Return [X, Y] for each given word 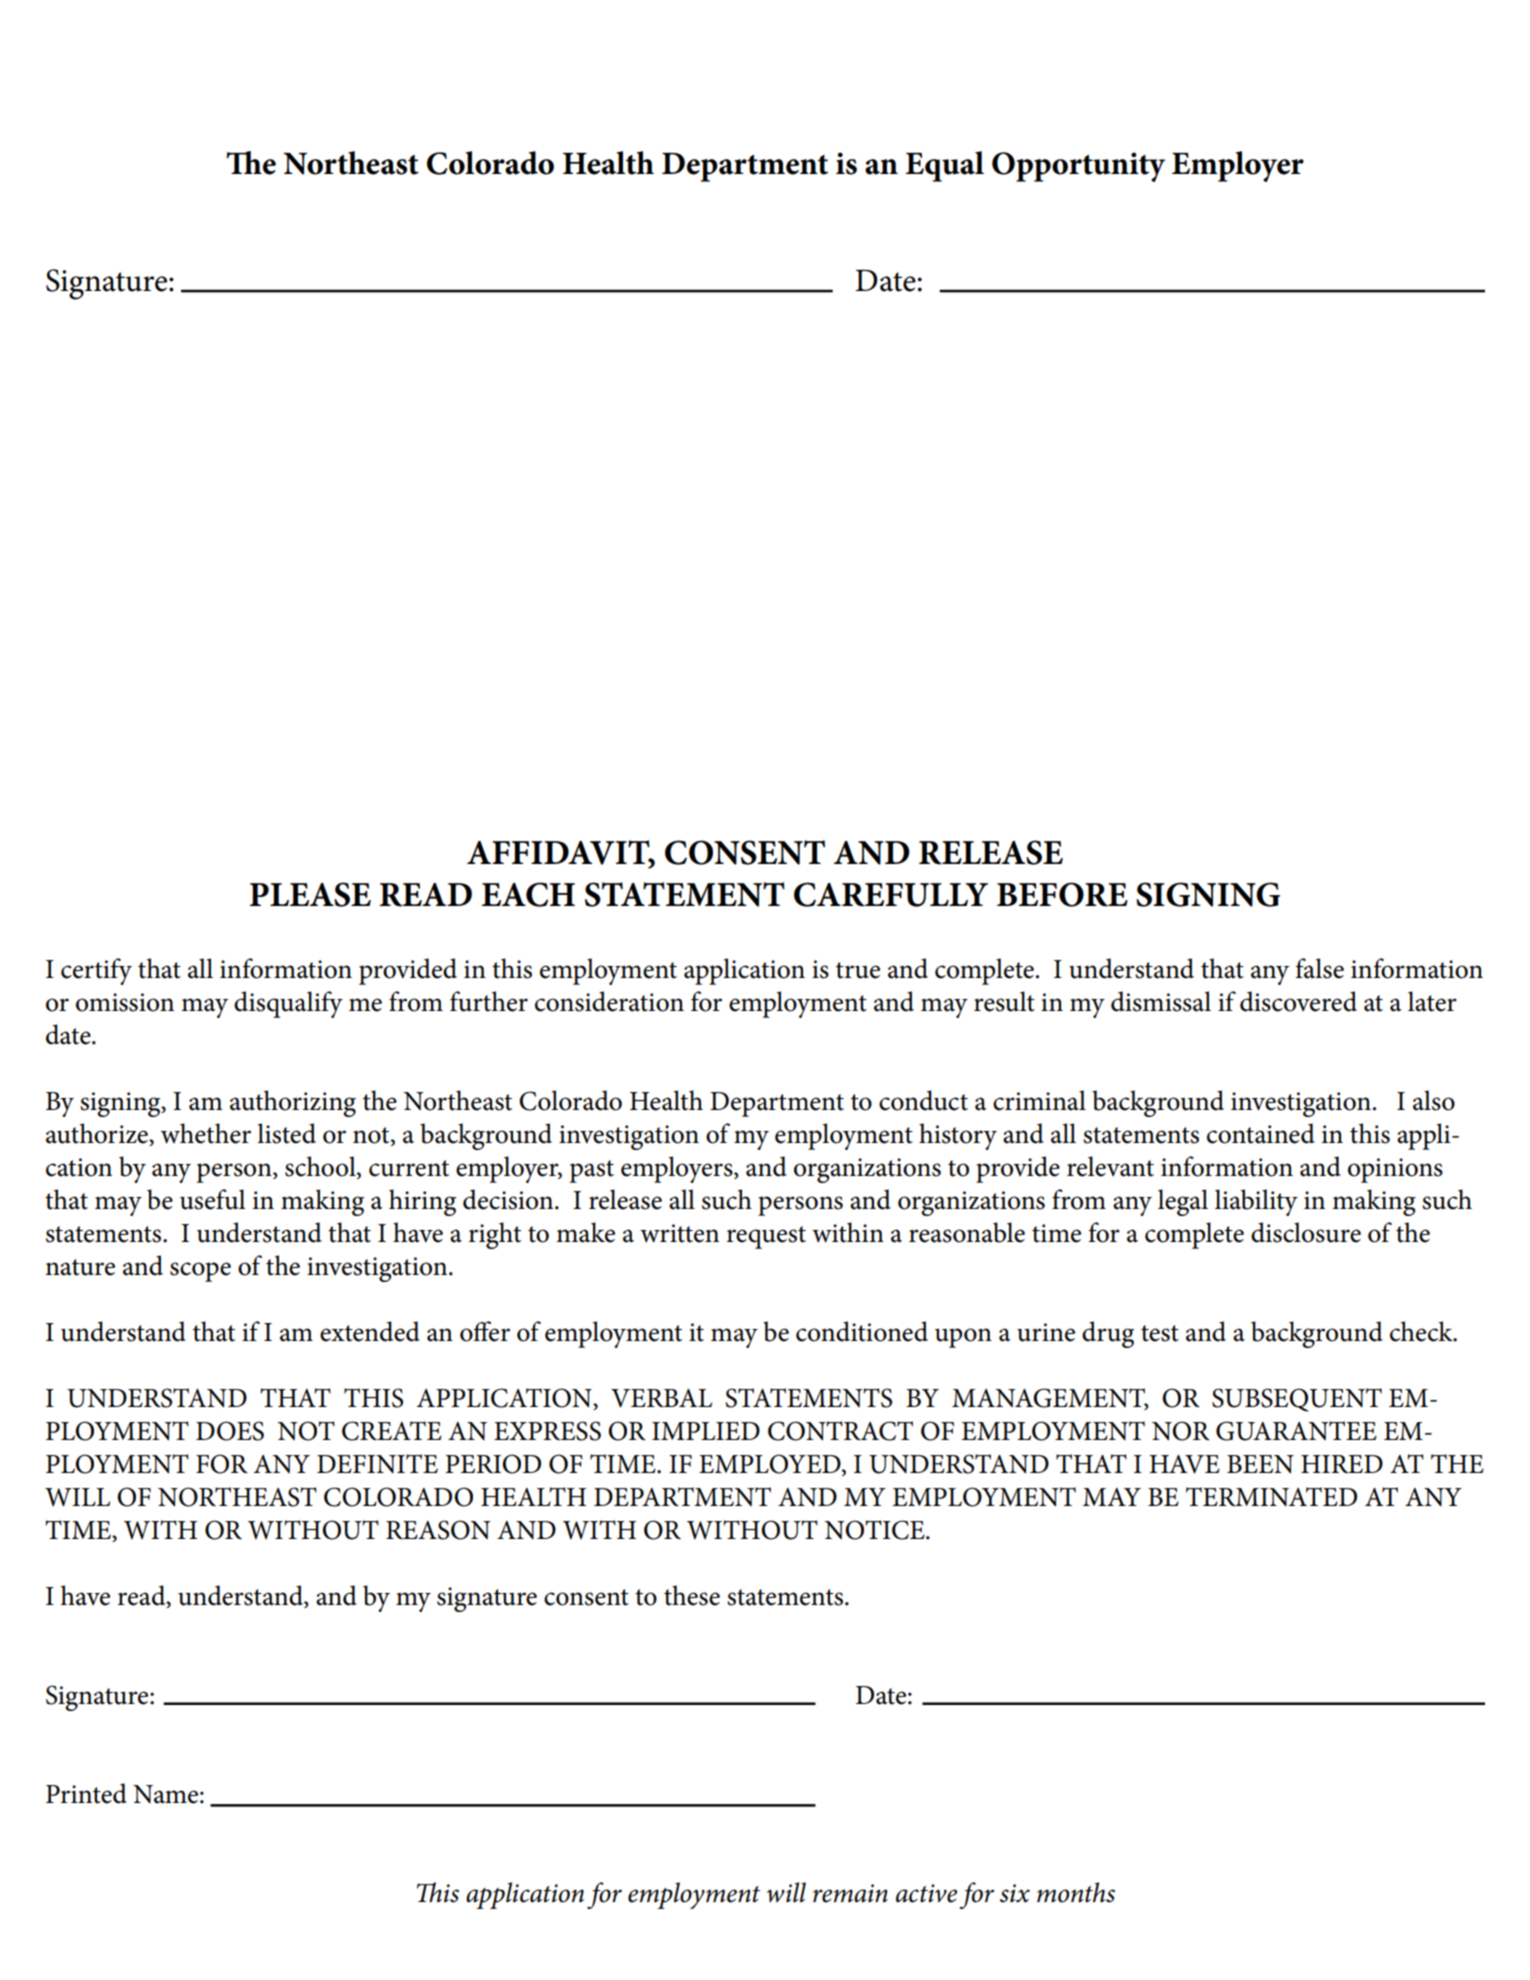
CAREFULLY [891, 894]
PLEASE [310, 894]
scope [200, 1272]
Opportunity [1078, 167]
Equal [944, 166]
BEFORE [1062, 894]
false [1319, 968]
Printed [86, 1793]
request [766, 1237]
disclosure [1306, 1232]
